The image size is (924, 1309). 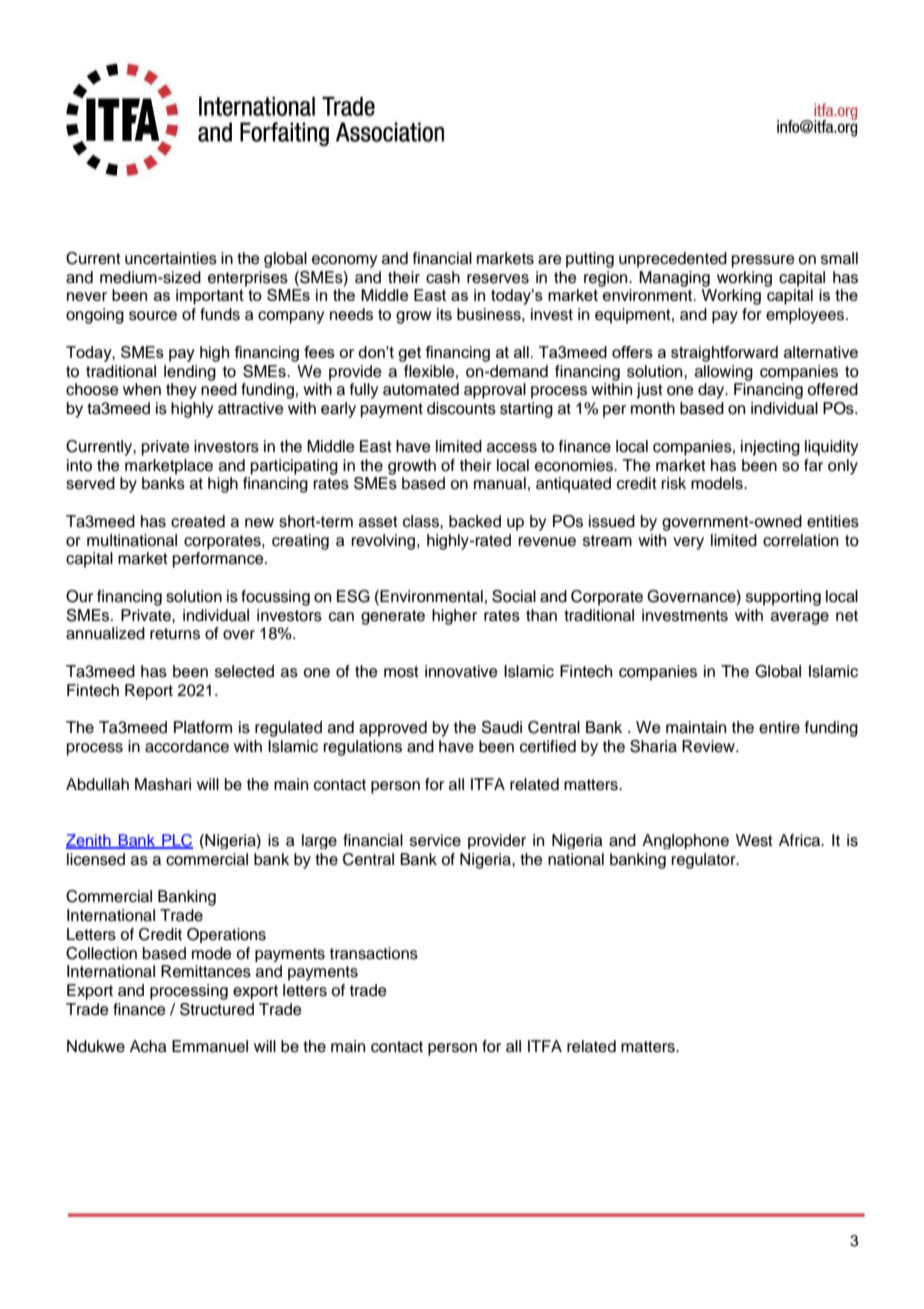 I want to click on Structured, so click(x=217, y=1009).
